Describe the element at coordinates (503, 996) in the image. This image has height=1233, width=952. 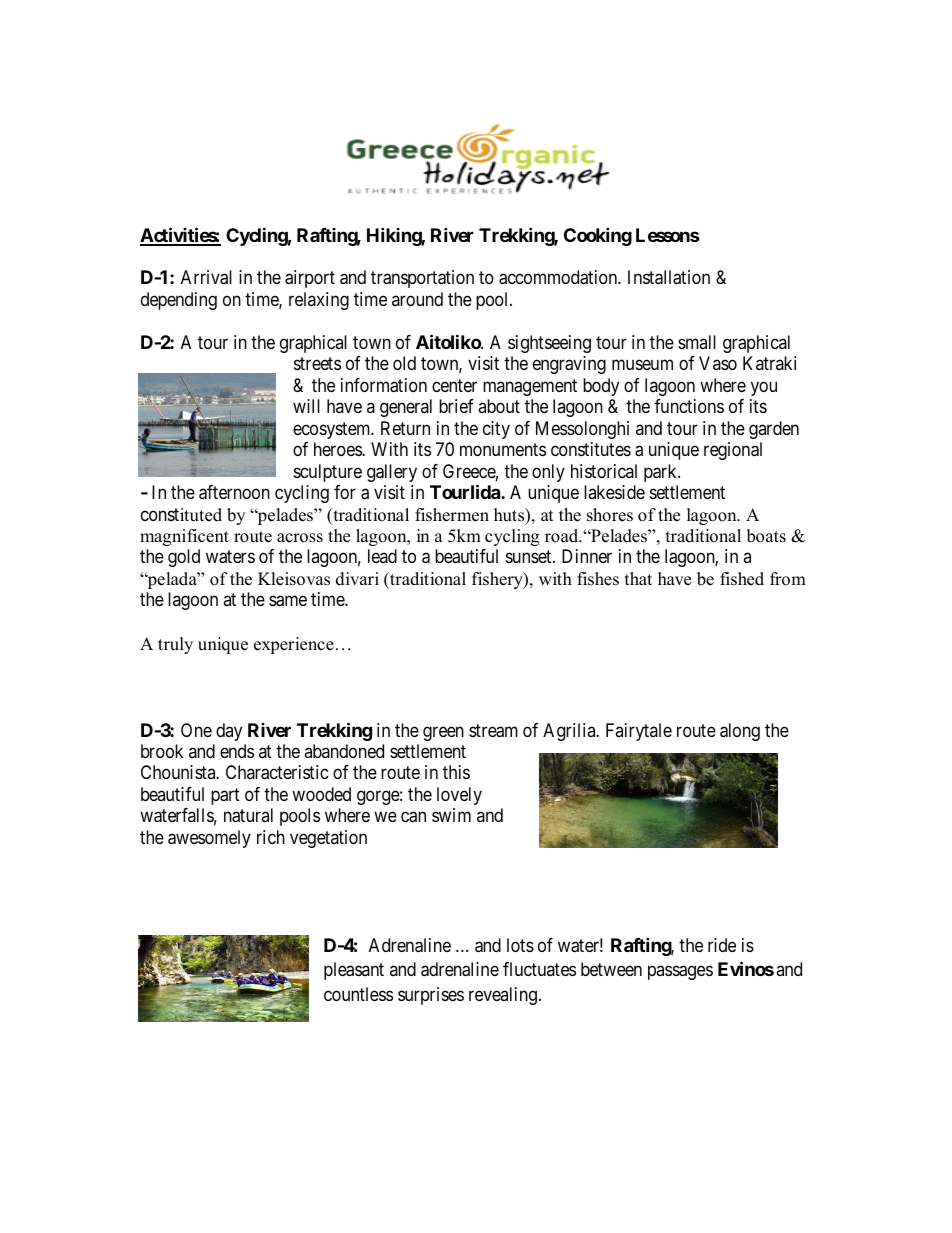
I see `revealing` at that location.
